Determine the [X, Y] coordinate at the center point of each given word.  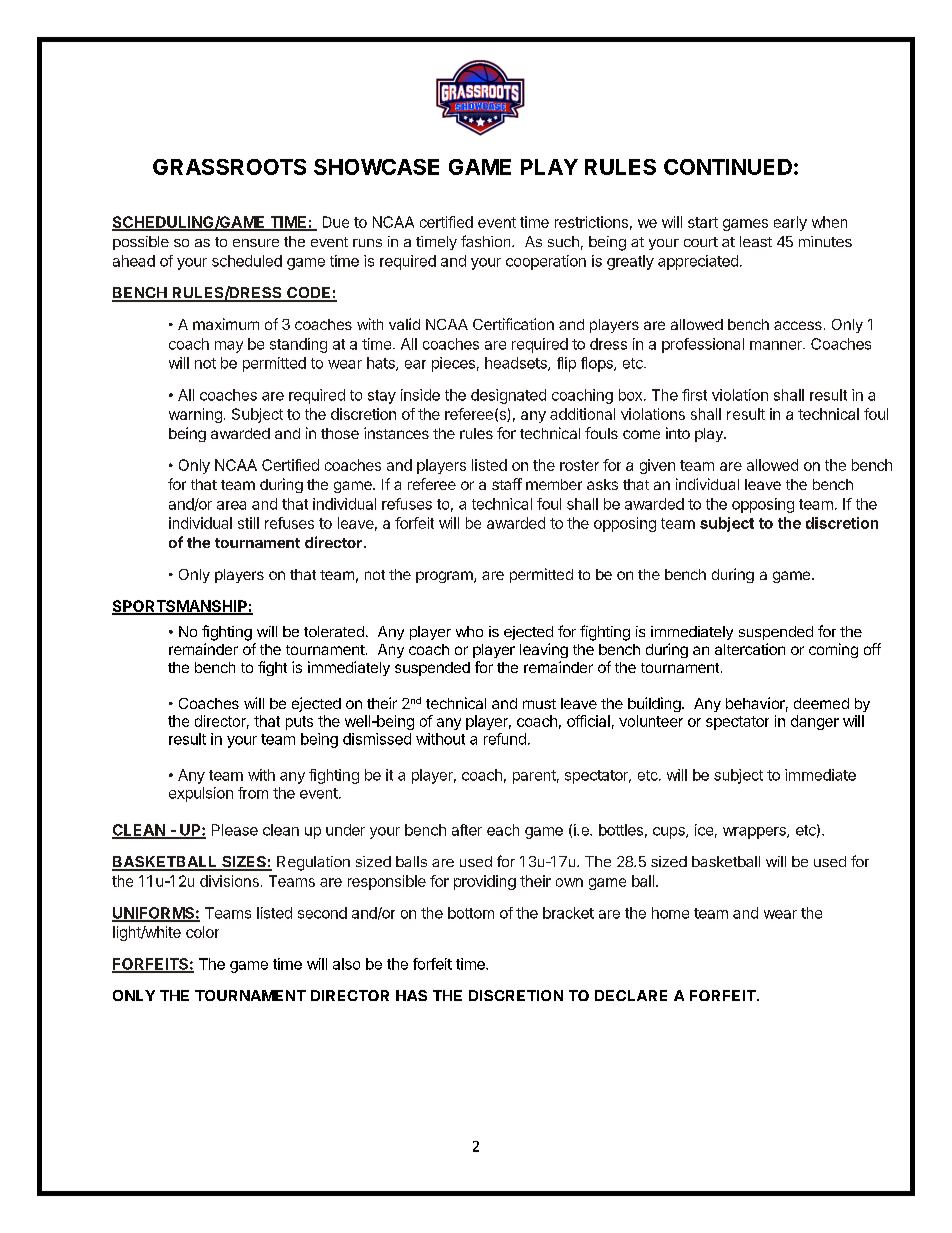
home [670, 913]
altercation [750, 649]
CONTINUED [728, 167]
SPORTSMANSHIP [180, 607]
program [445, 577]
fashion [487, 241]
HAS [411, 995]
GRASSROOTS [229, 167]
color [202, 932]
